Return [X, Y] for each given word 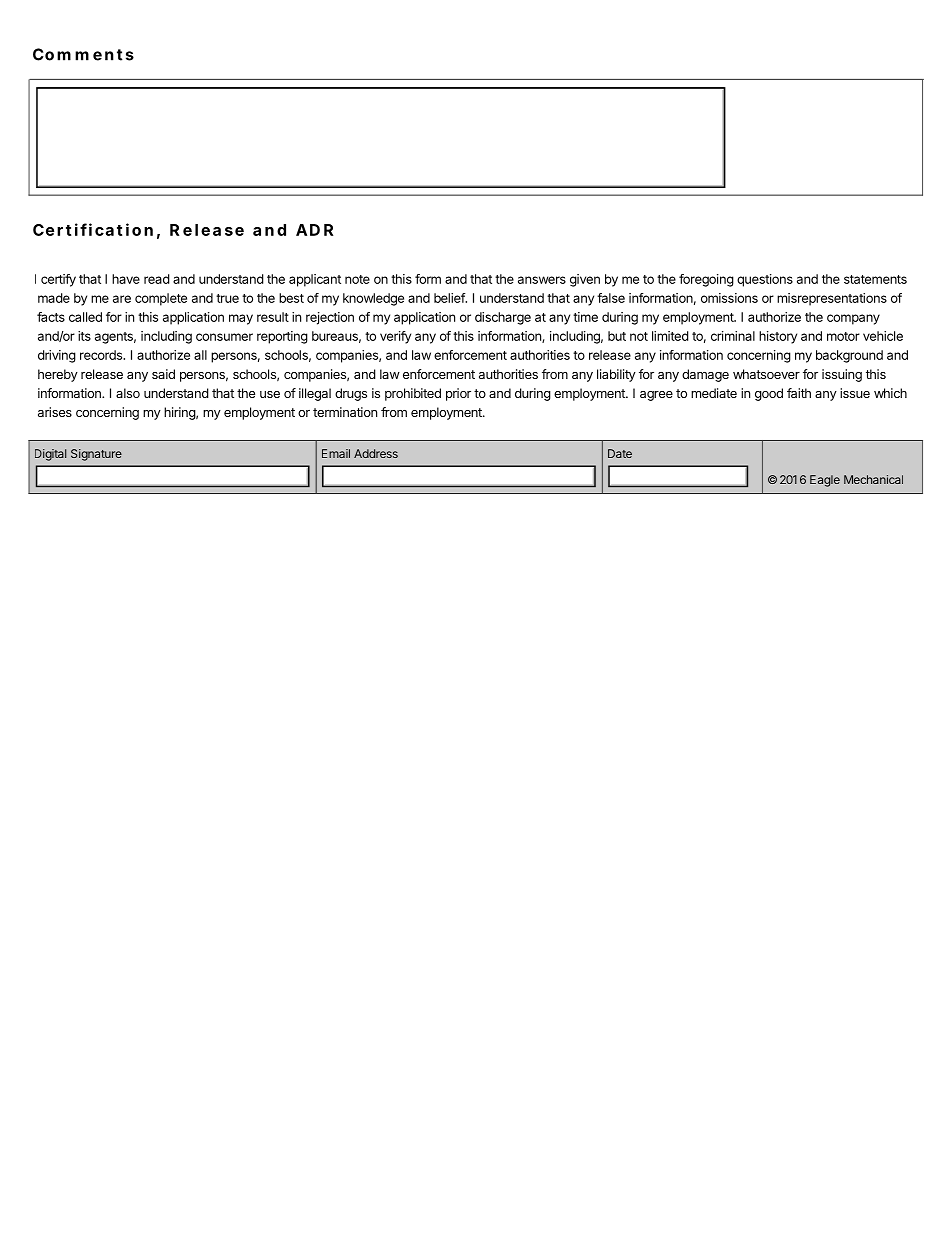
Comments [83, 54]
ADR [314, 230]
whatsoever [766, 374]
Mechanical [873, 479]
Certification [93, 229]
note [357, 279]
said [163, 374]
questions [765, 280]
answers [542, 280]
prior [458, 394]
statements [875, 279]
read [157, 279]
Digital [50, 455]
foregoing [706, 280]
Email [336, 453]
